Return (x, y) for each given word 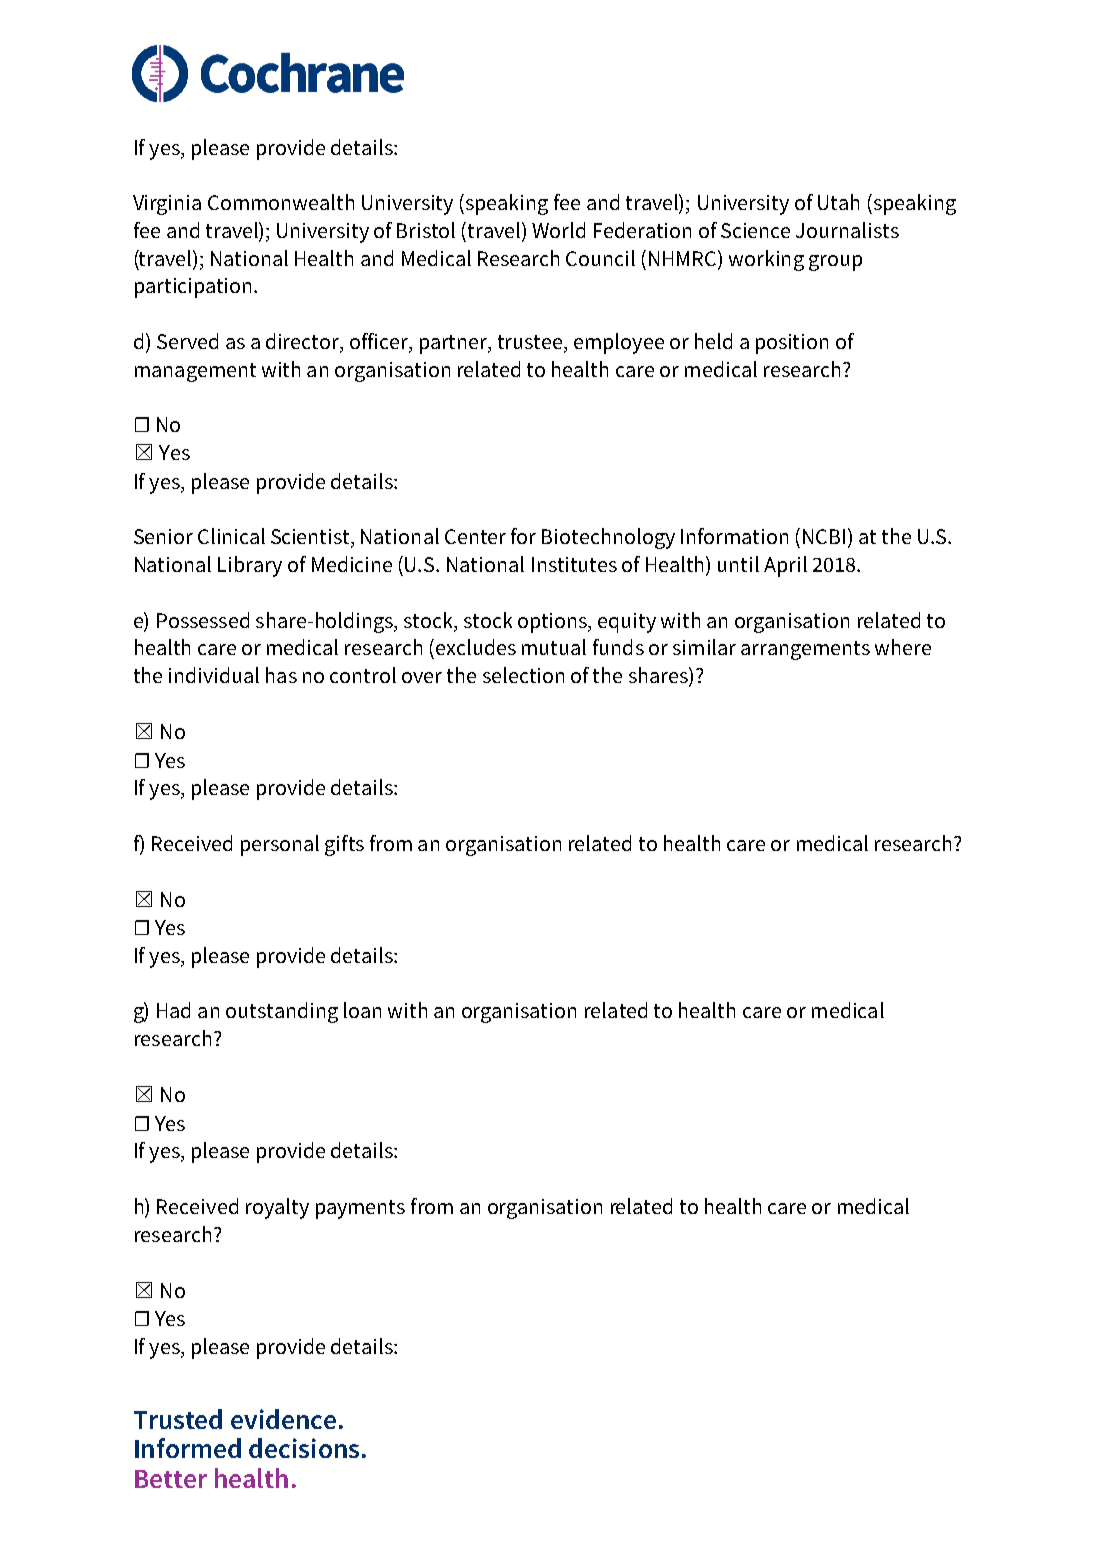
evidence (283, 1419)
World (558, 230)
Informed (188, 1448)
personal (280, 845)
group (835, 263)
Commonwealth (281, 202)
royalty (277, 1208)
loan (362, 1010)
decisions (304, 1448)
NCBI (824, 536)
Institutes (574, 564)
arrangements (805, 650)
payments (360, 1209)
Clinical (231, 536)
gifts (344, 845)
